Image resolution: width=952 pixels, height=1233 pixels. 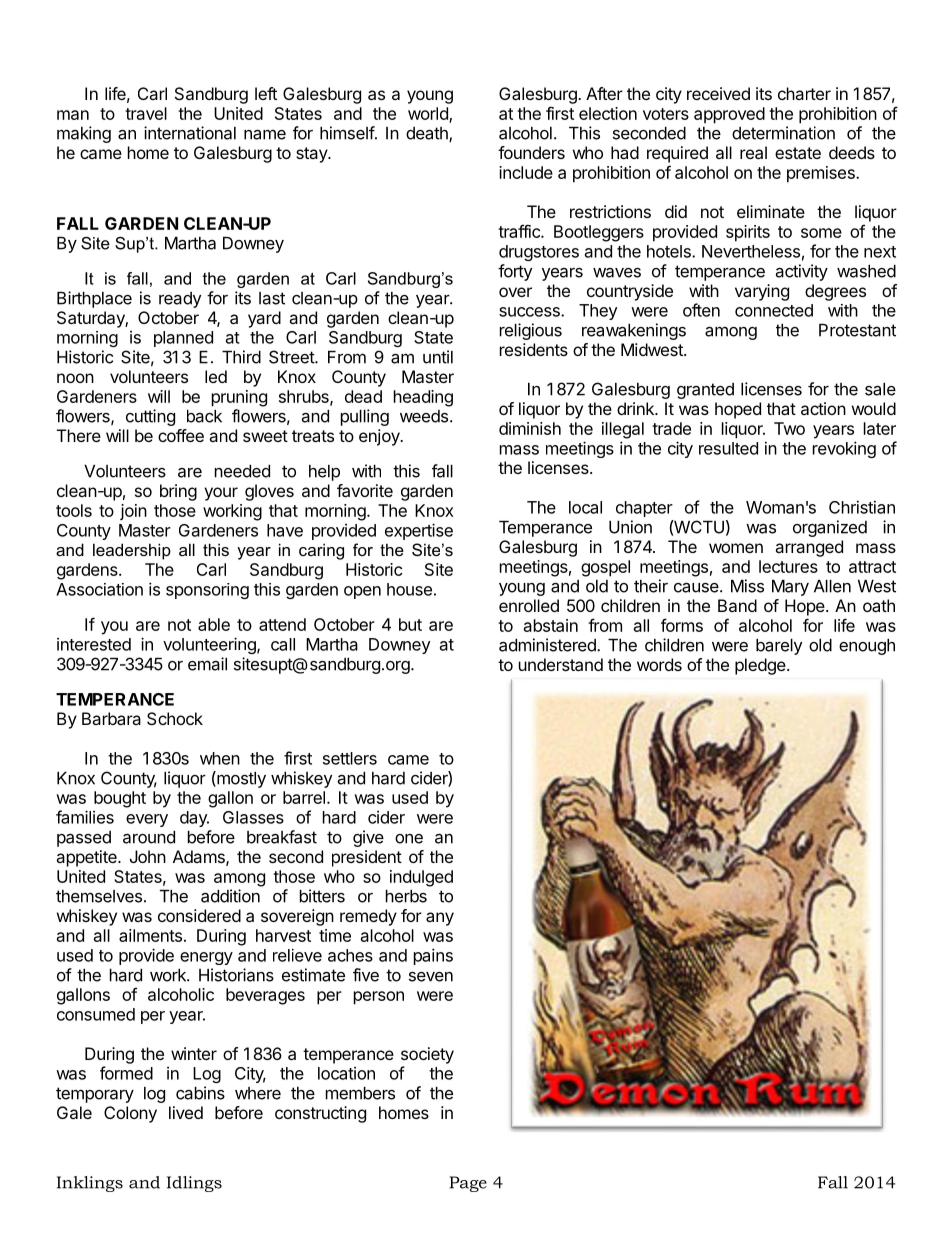 What do you see at coordinates (409, 839) in the screenshot?
I see `one` at bounding box center [409, 839].
